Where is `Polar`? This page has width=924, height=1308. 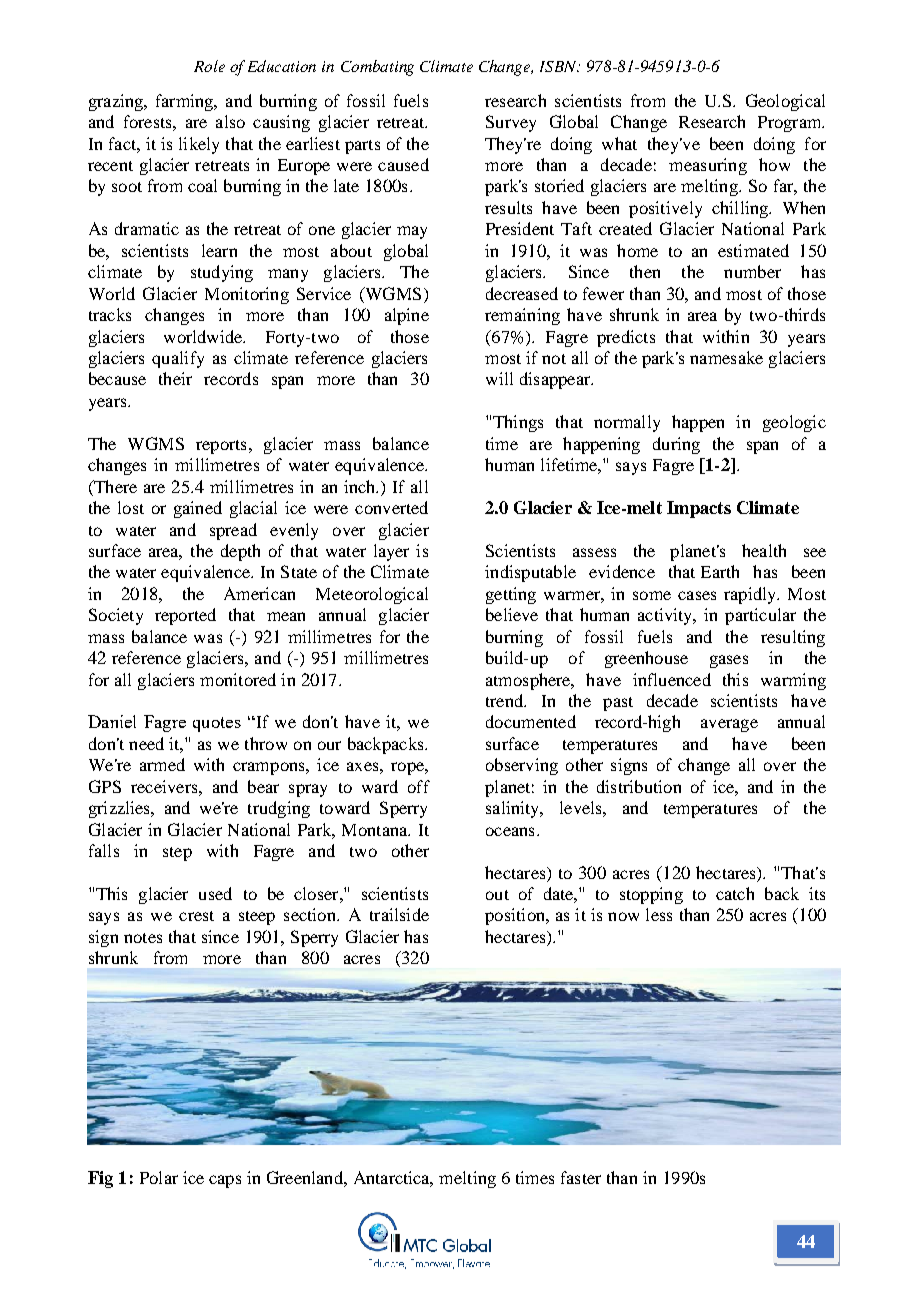
Polar is located at coordinates (159, 1177).
